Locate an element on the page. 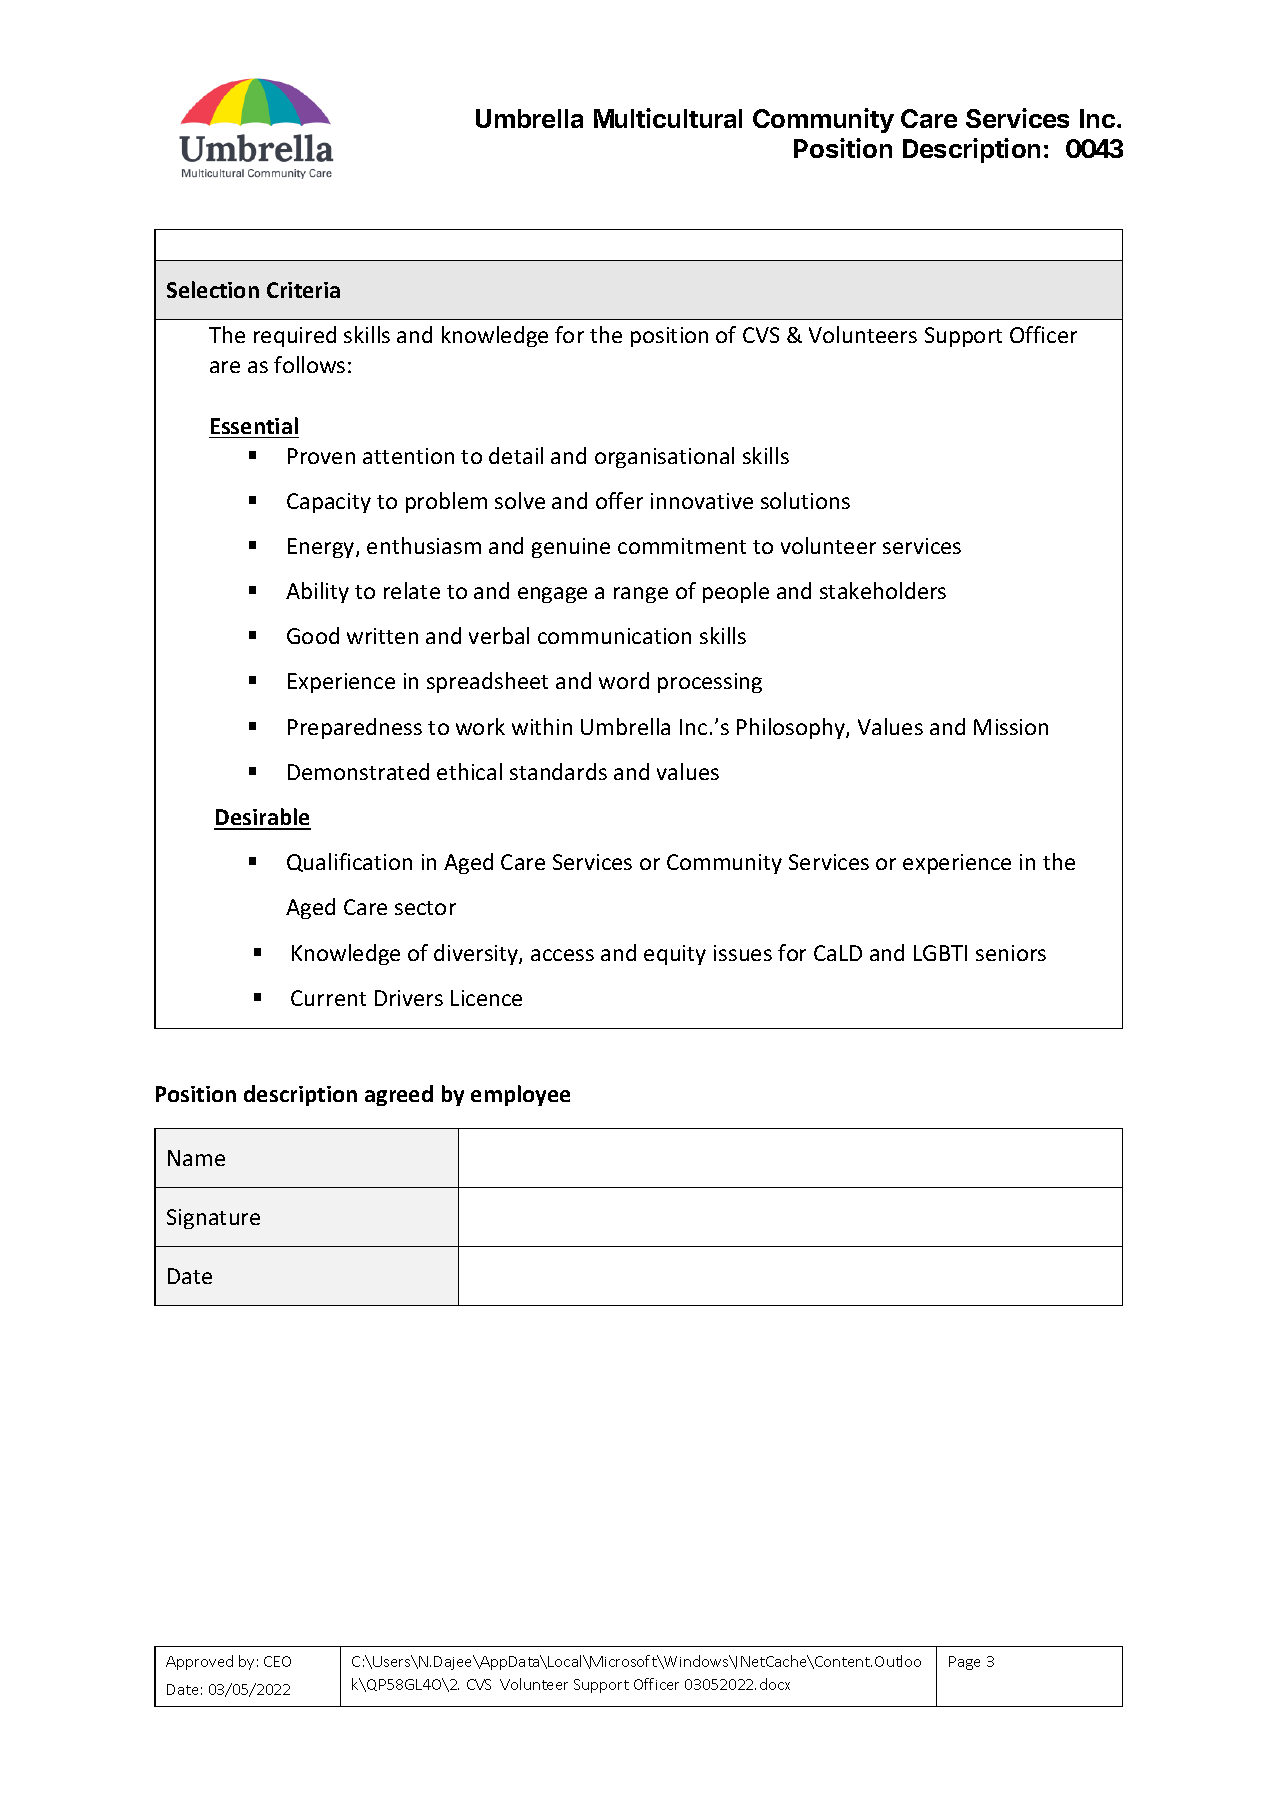  employee is located at coordinates (520, 1095).
